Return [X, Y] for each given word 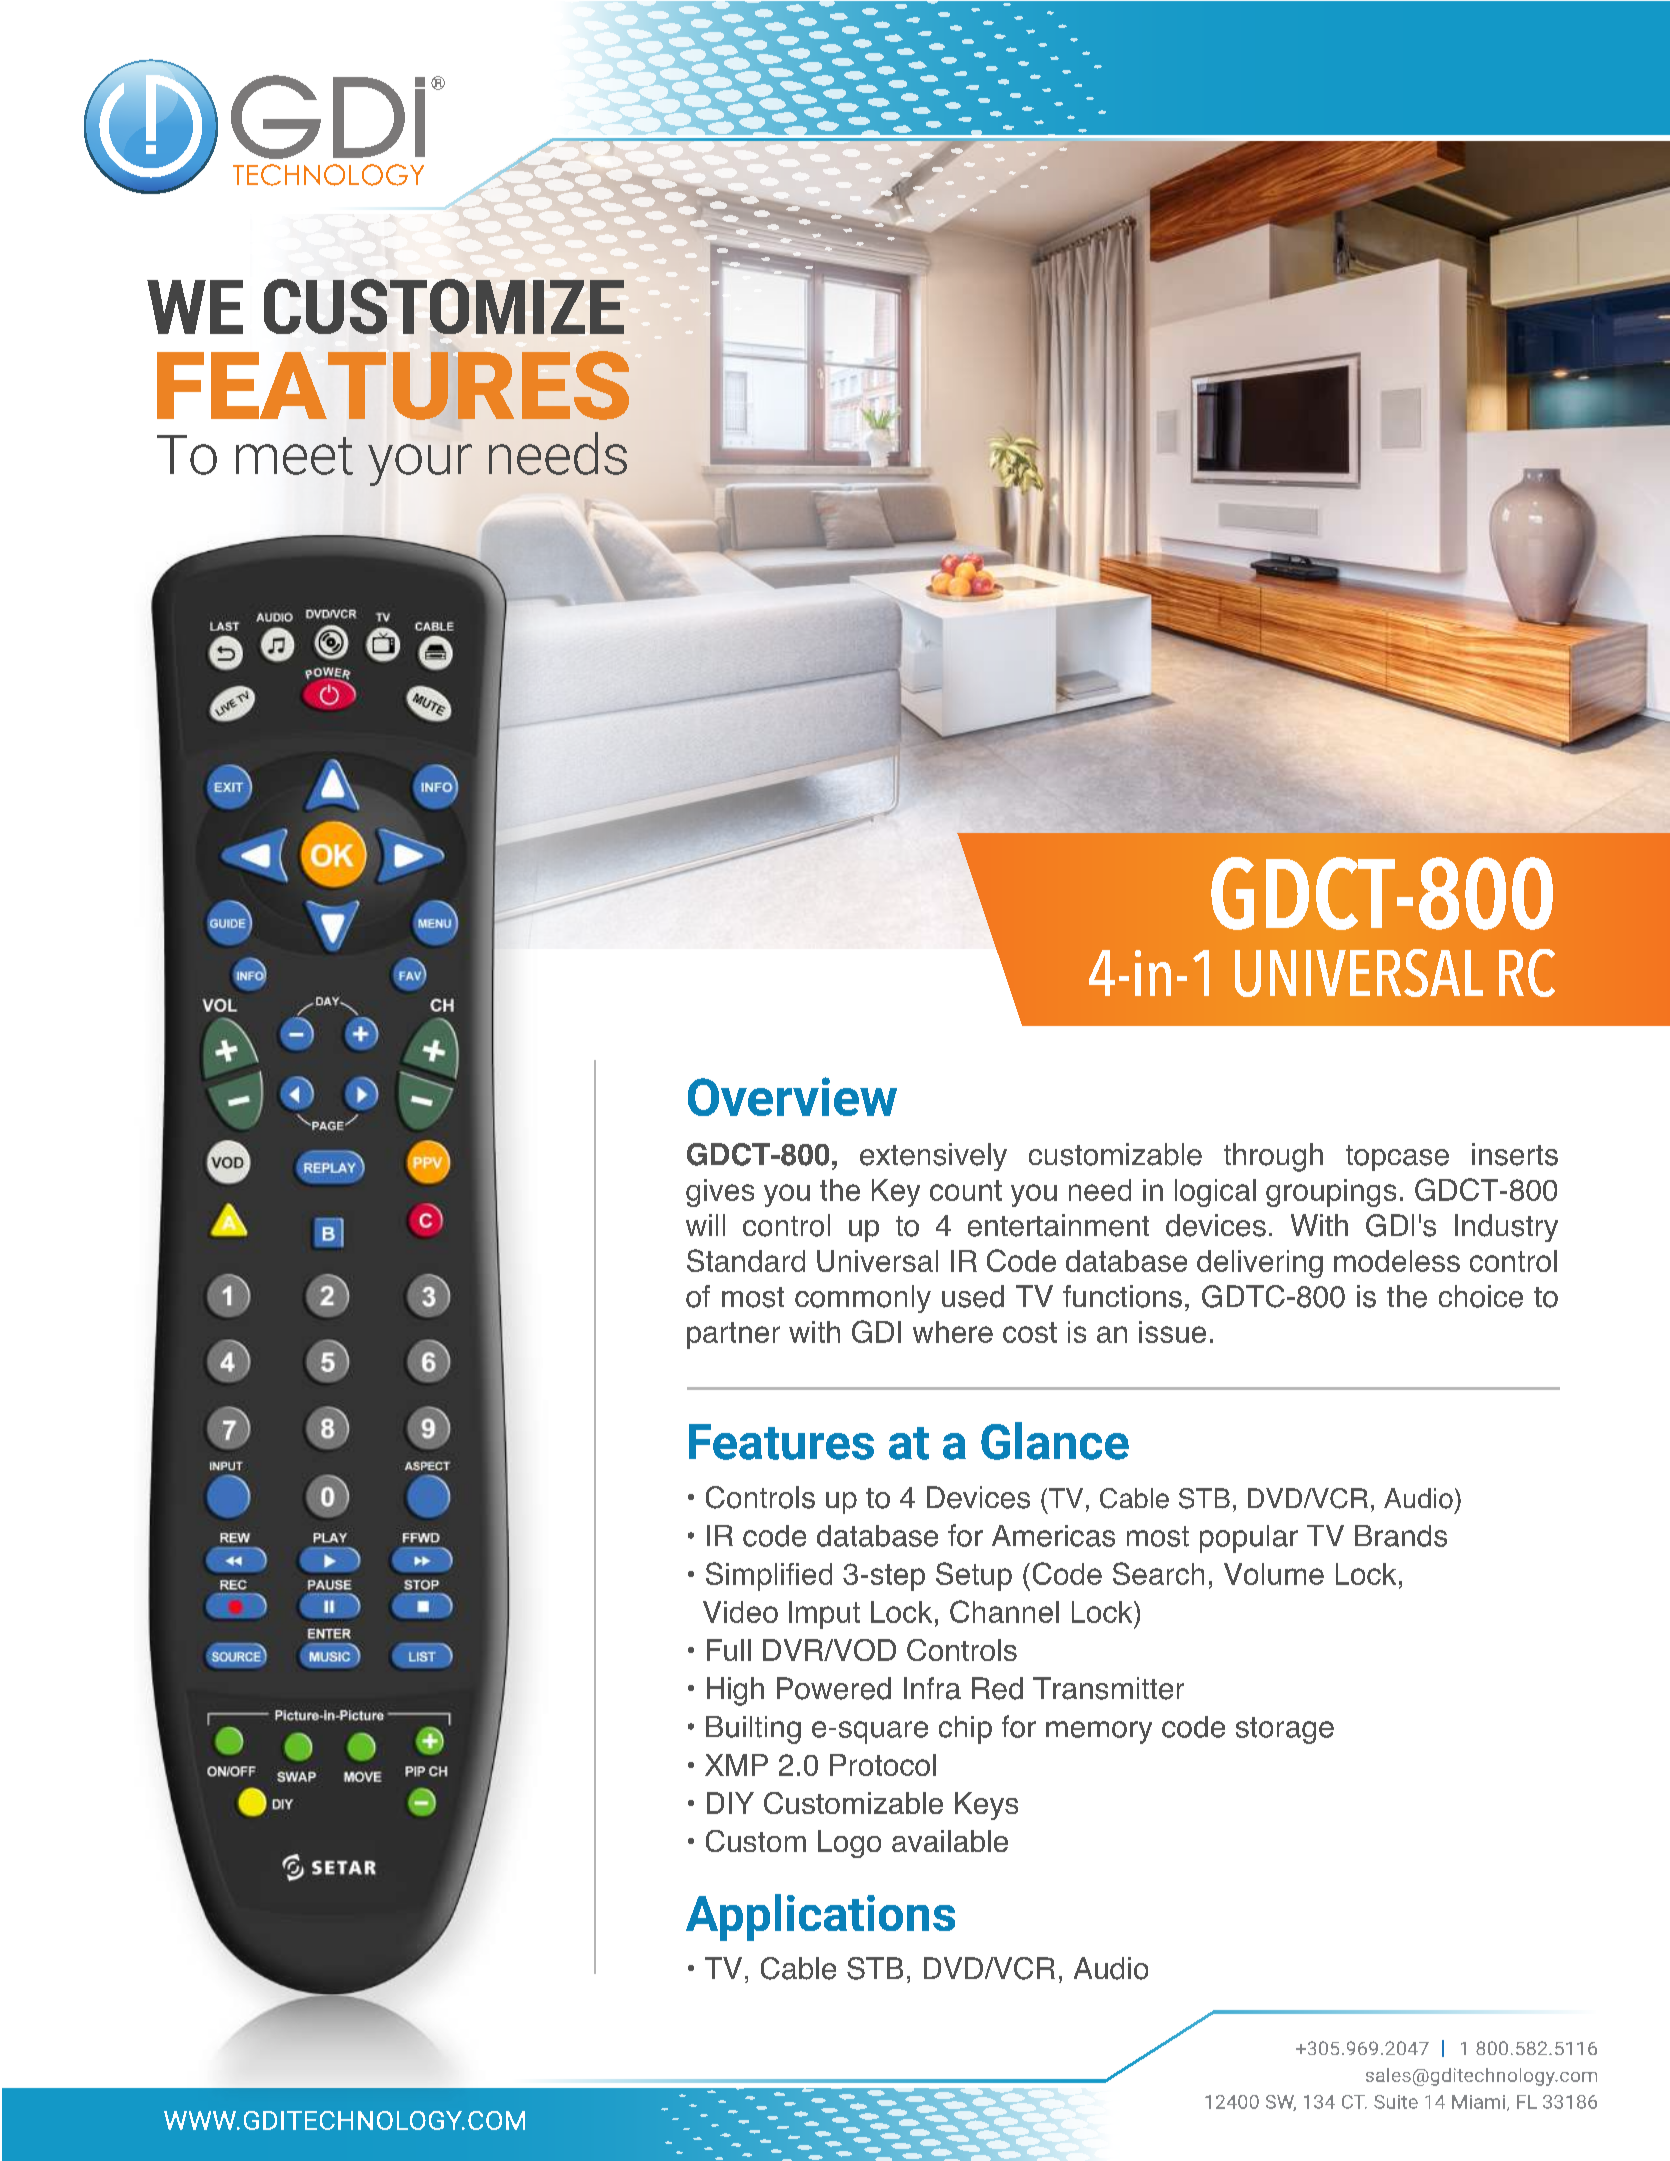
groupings [1331, 1193]
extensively [933, 1157]
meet [294, 456]
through [1273, 1157]
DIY [730, 1803]
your [420, 465]
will [705, 1225]
